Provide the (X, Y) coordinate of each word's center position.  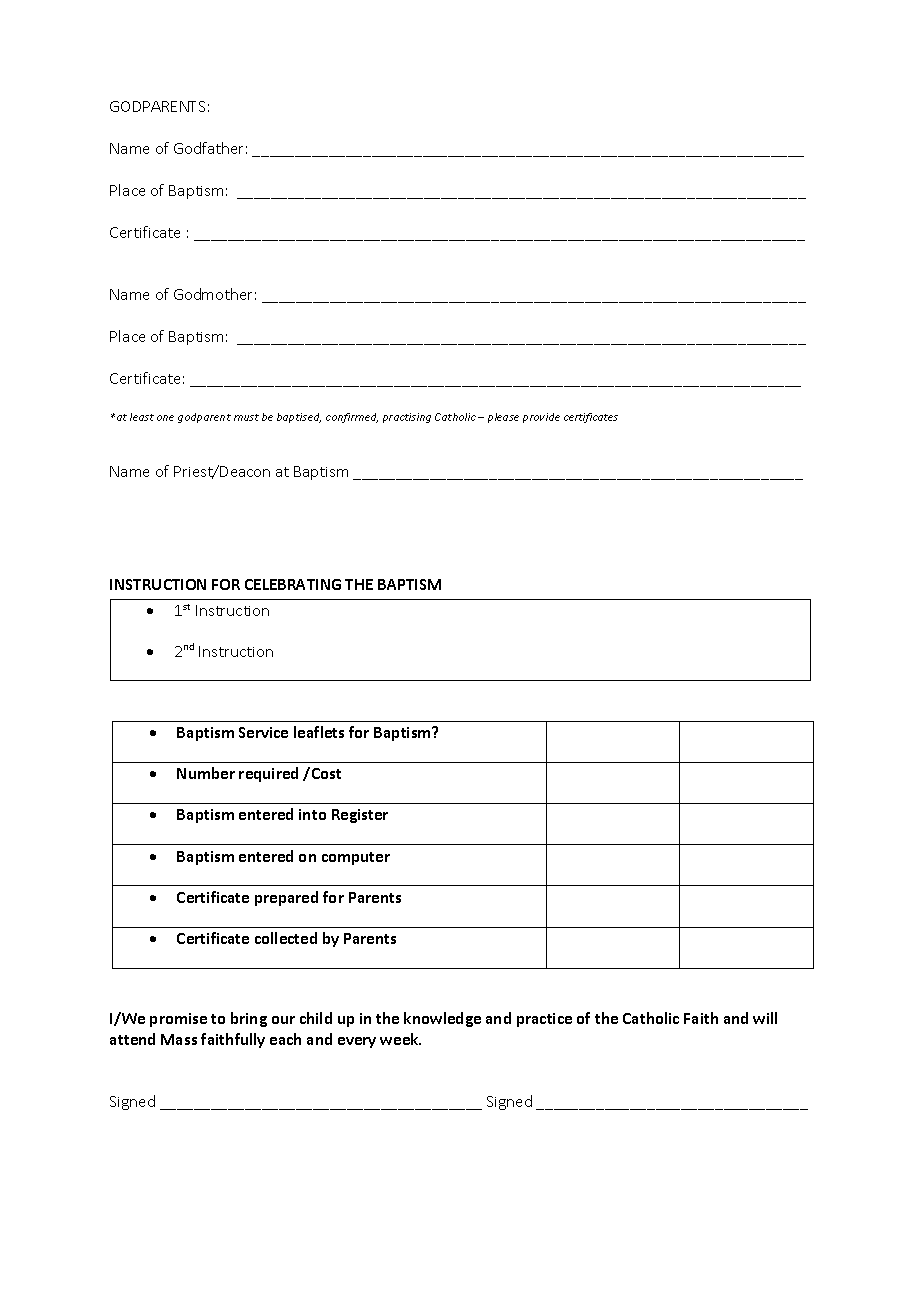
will (765, 1018)
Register (360, 816)
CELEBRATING (293, 584)
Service (263, 732)
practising (407, 418)
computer (356, 858)
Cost (325, 773)
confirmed (352, 418)
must (246, 417)
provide (541, 418)
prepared (286, 898)
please (503, 418)
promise (178, 1020)
